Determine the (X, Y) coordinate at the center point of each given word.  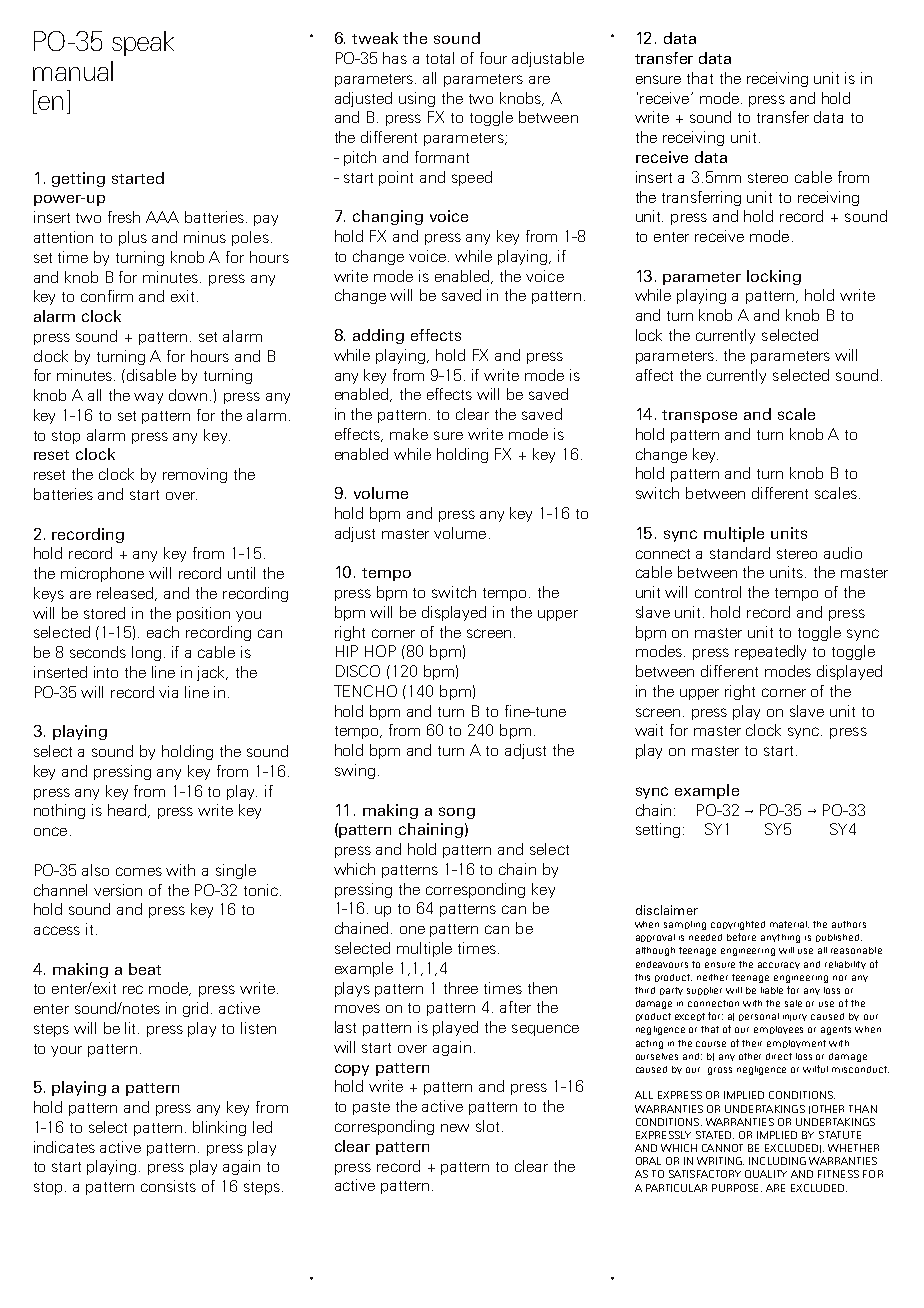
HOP (380, 651)
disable (151, 375)
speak (143, 43)
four (493, 58)
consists (168, 1186)
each (163, 632)
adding (378, 336)
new (455, 1128)
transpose (699, 416)
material (789, 924)
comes (139, 871)
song (457, 813)
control (718, 592)
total (440, 58)
